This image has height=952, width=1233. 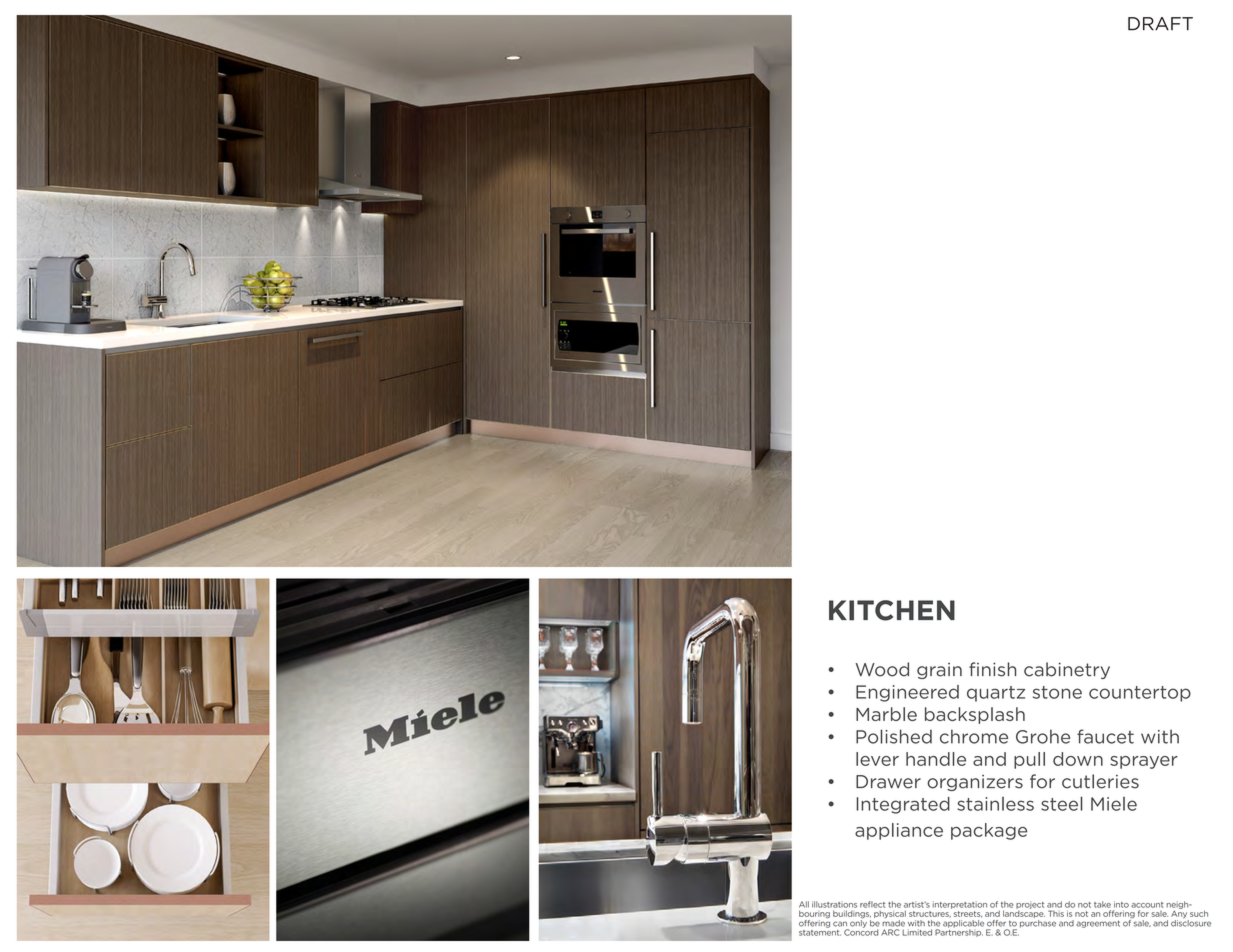 What do you see at coordinates (882, 669) in the image?
I see `Wood` at bounding box center [882, 669].
